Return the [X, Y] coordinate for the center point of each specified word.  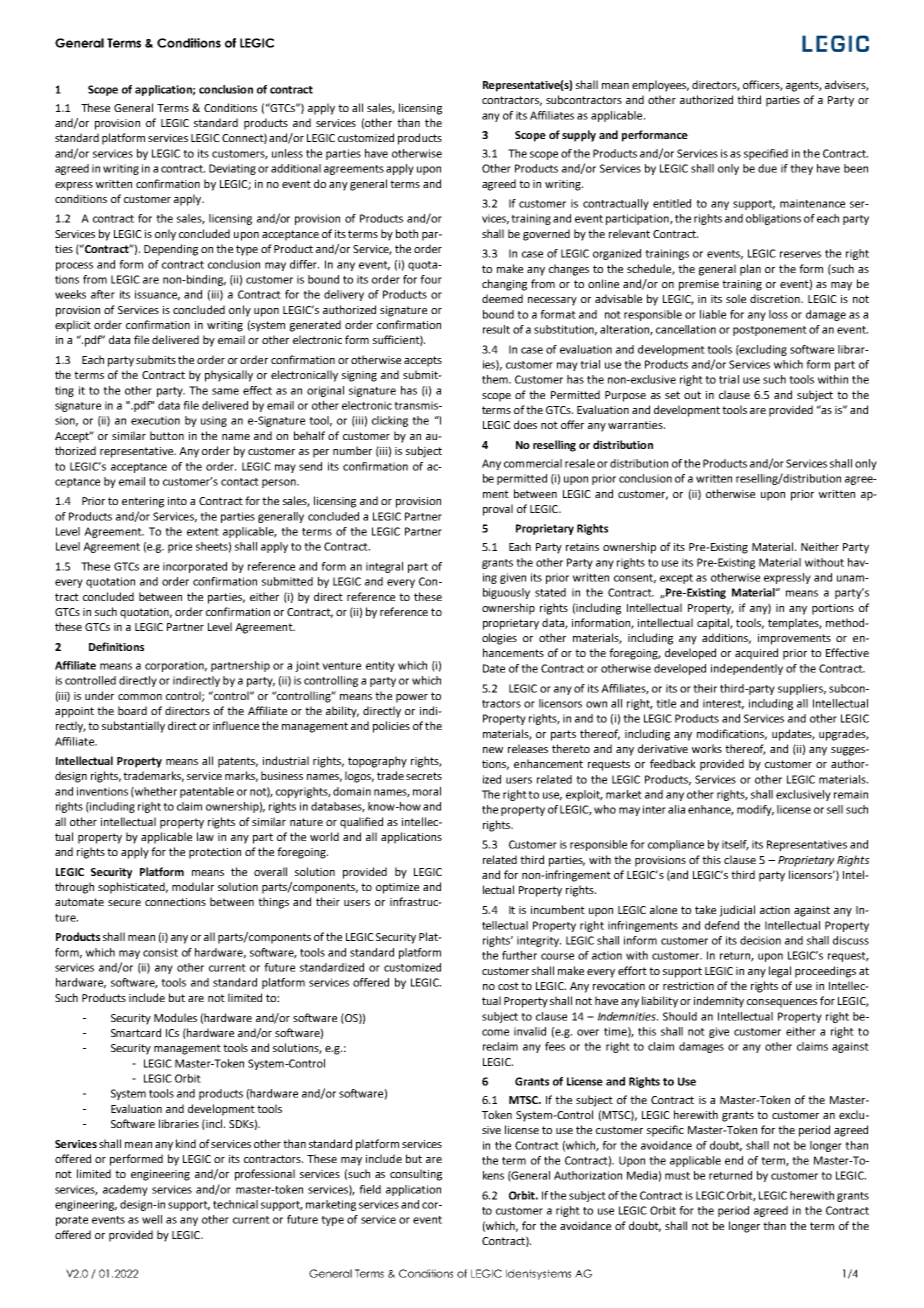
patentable [207, 792]
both [407, 233]
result [496, 329]
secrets [424, 776]
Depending [171, 250]
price [180, 547]
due [767, 168]
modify [755, 810]
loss [778, 314]
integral [384, 567]
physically [229, 376]
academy [125, 1190]
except [676, 579]
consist [160, 952]
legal [780, 972]
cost [508, 986]
